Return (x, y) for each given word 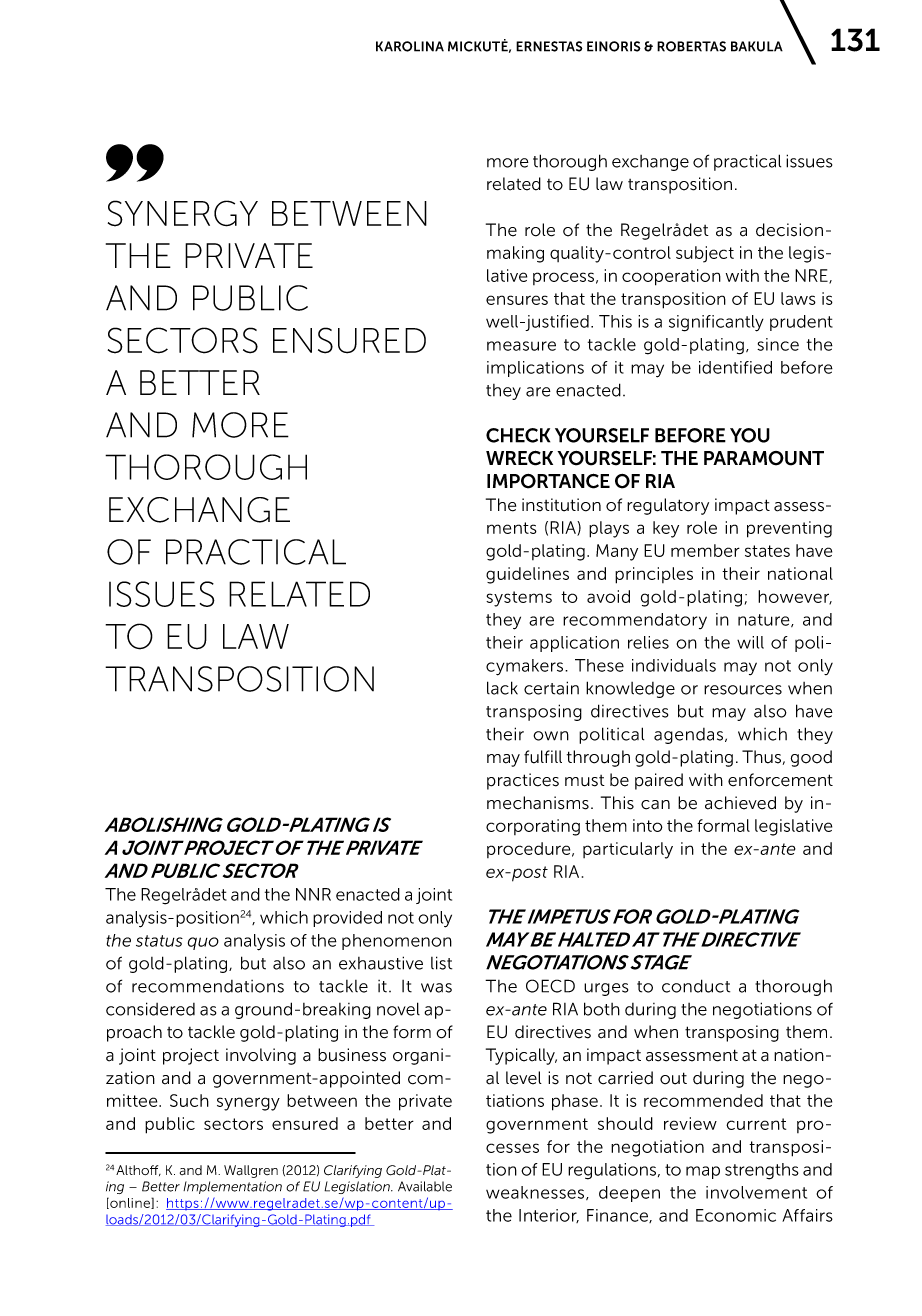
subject (705, 254)
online (130, 1203)
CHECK (518, 435)
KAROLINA (410, 46)
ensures (517, 300)
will (750, 642)
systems (519, 599)
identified (735, 367)
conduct (696, 986)
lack (502, 688)
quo (203, 943)
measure (521, 346)
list (441, 963)
